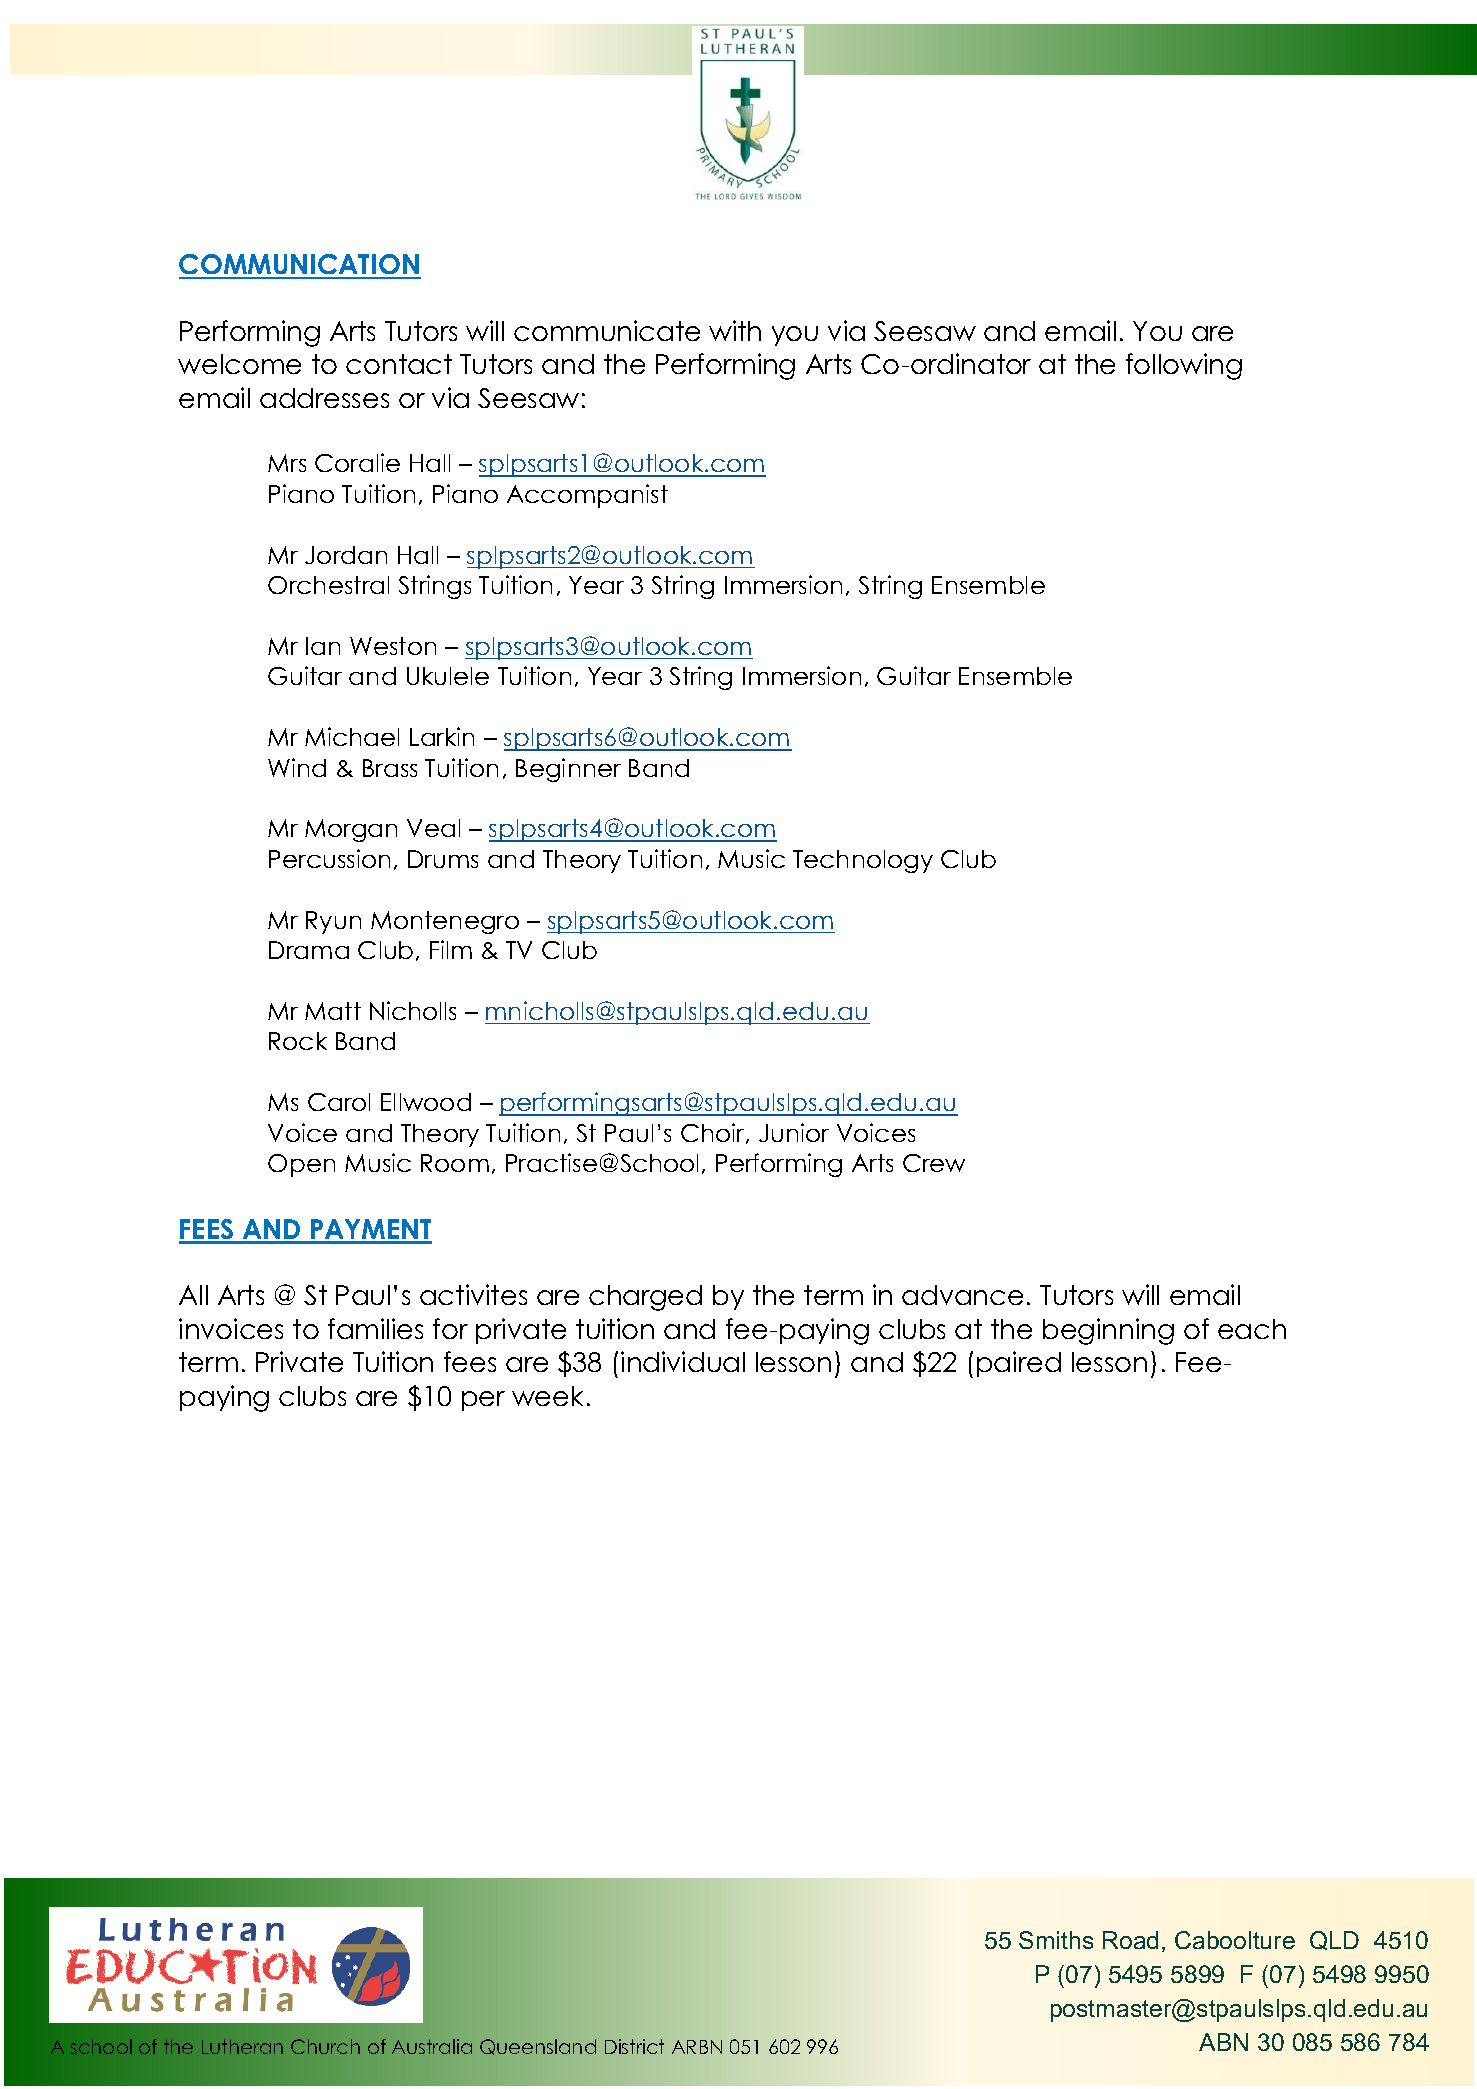 The height and width of the document is (2089, 1477). What do you see at coordinates (1130, 1940) in the document?
I see `Road` at bounding box center [1130, 1940].
